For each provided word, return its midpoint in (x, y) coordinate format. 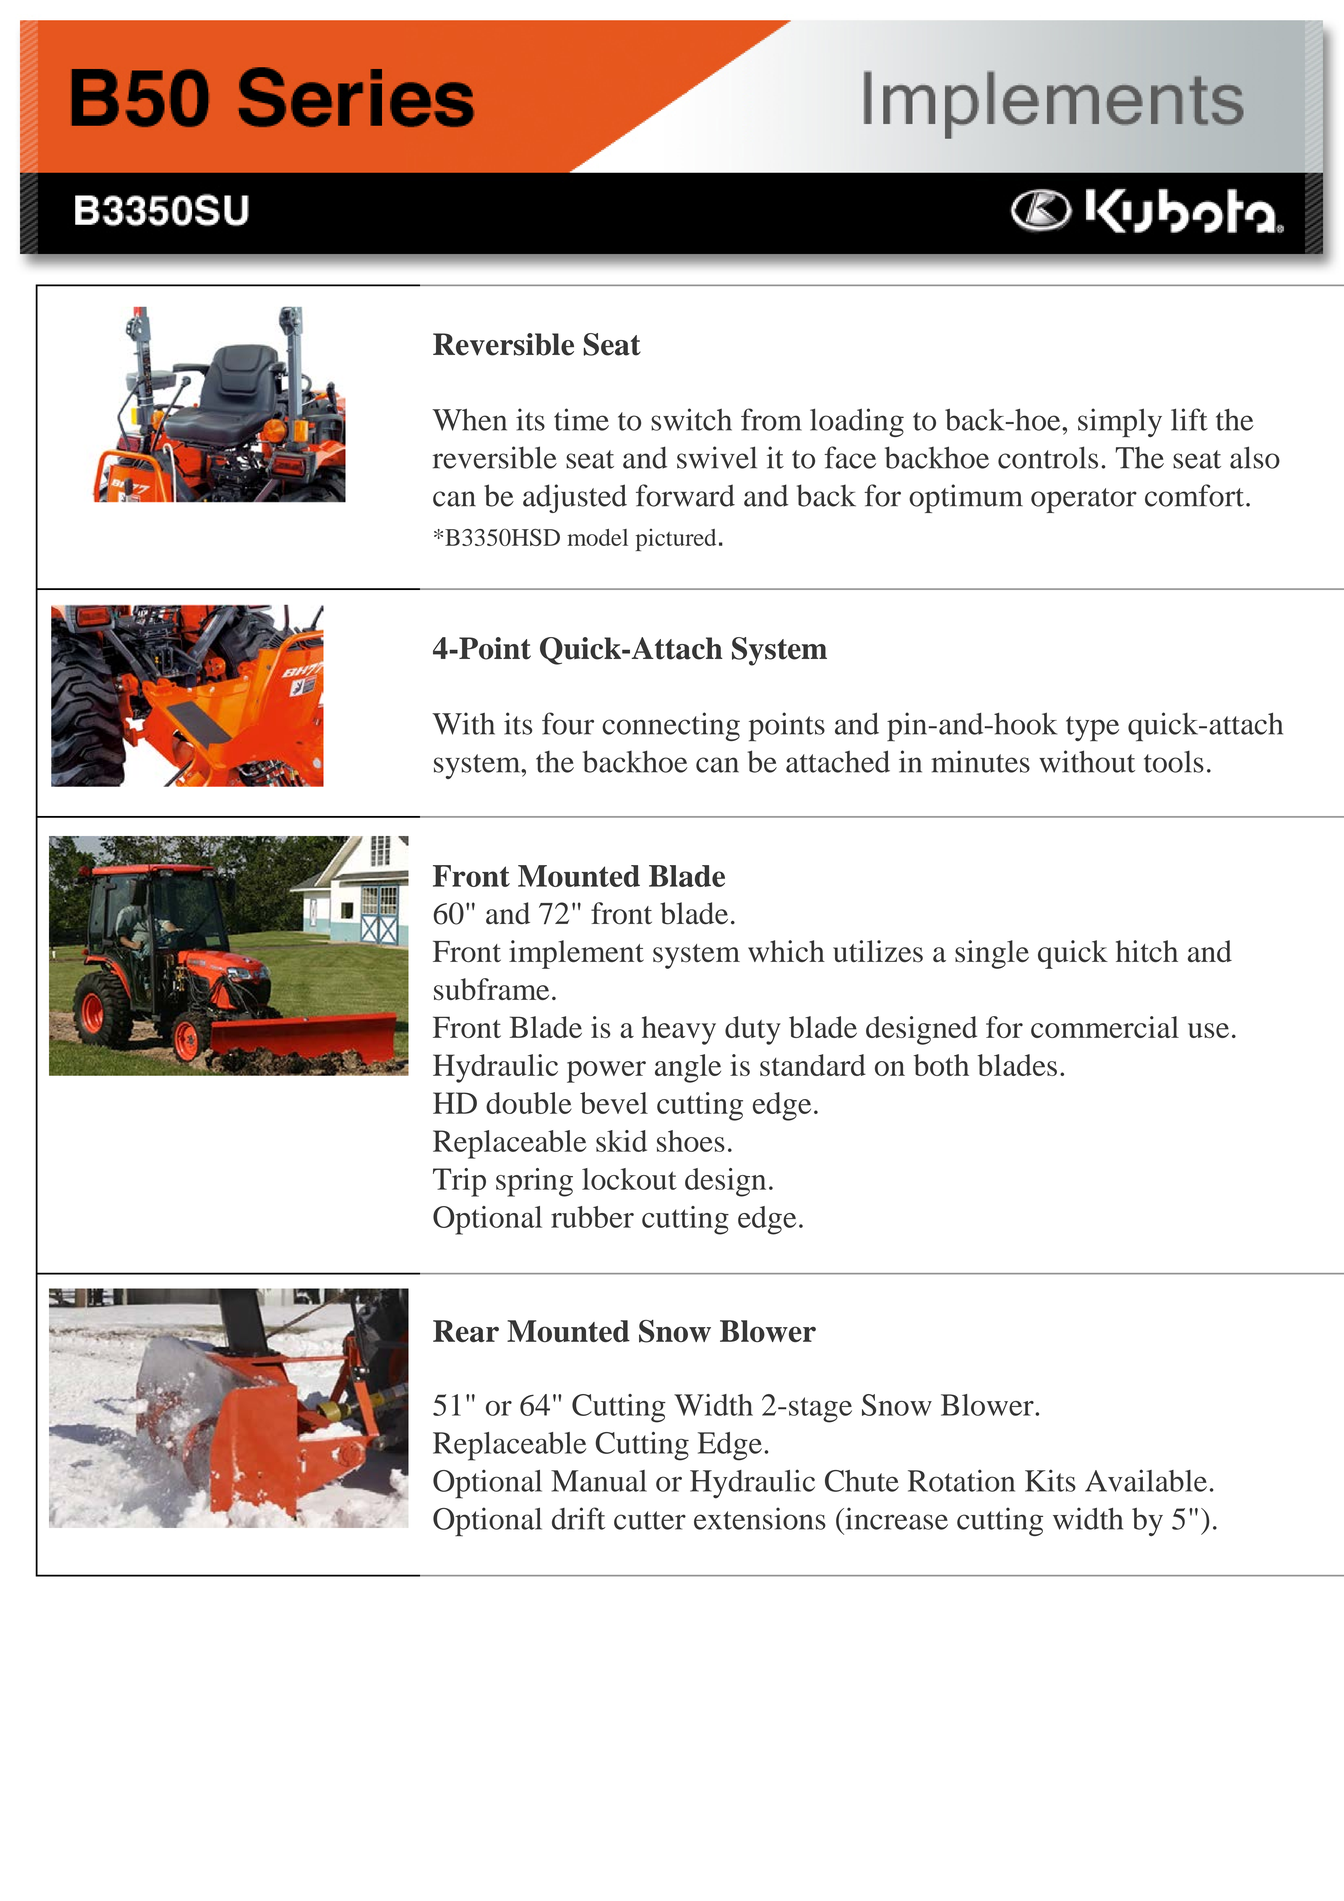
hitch (1147, 951)
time (581, 419)
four (568, 723)
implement (576, 954)
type (1092, 729)
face (850, 457)
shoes (691, 1141)
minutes (980, 761)
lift (1189, 419)
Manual (599, 1481)
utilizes (878, 951)
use (1208, 1030)
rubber (592, 1217)
